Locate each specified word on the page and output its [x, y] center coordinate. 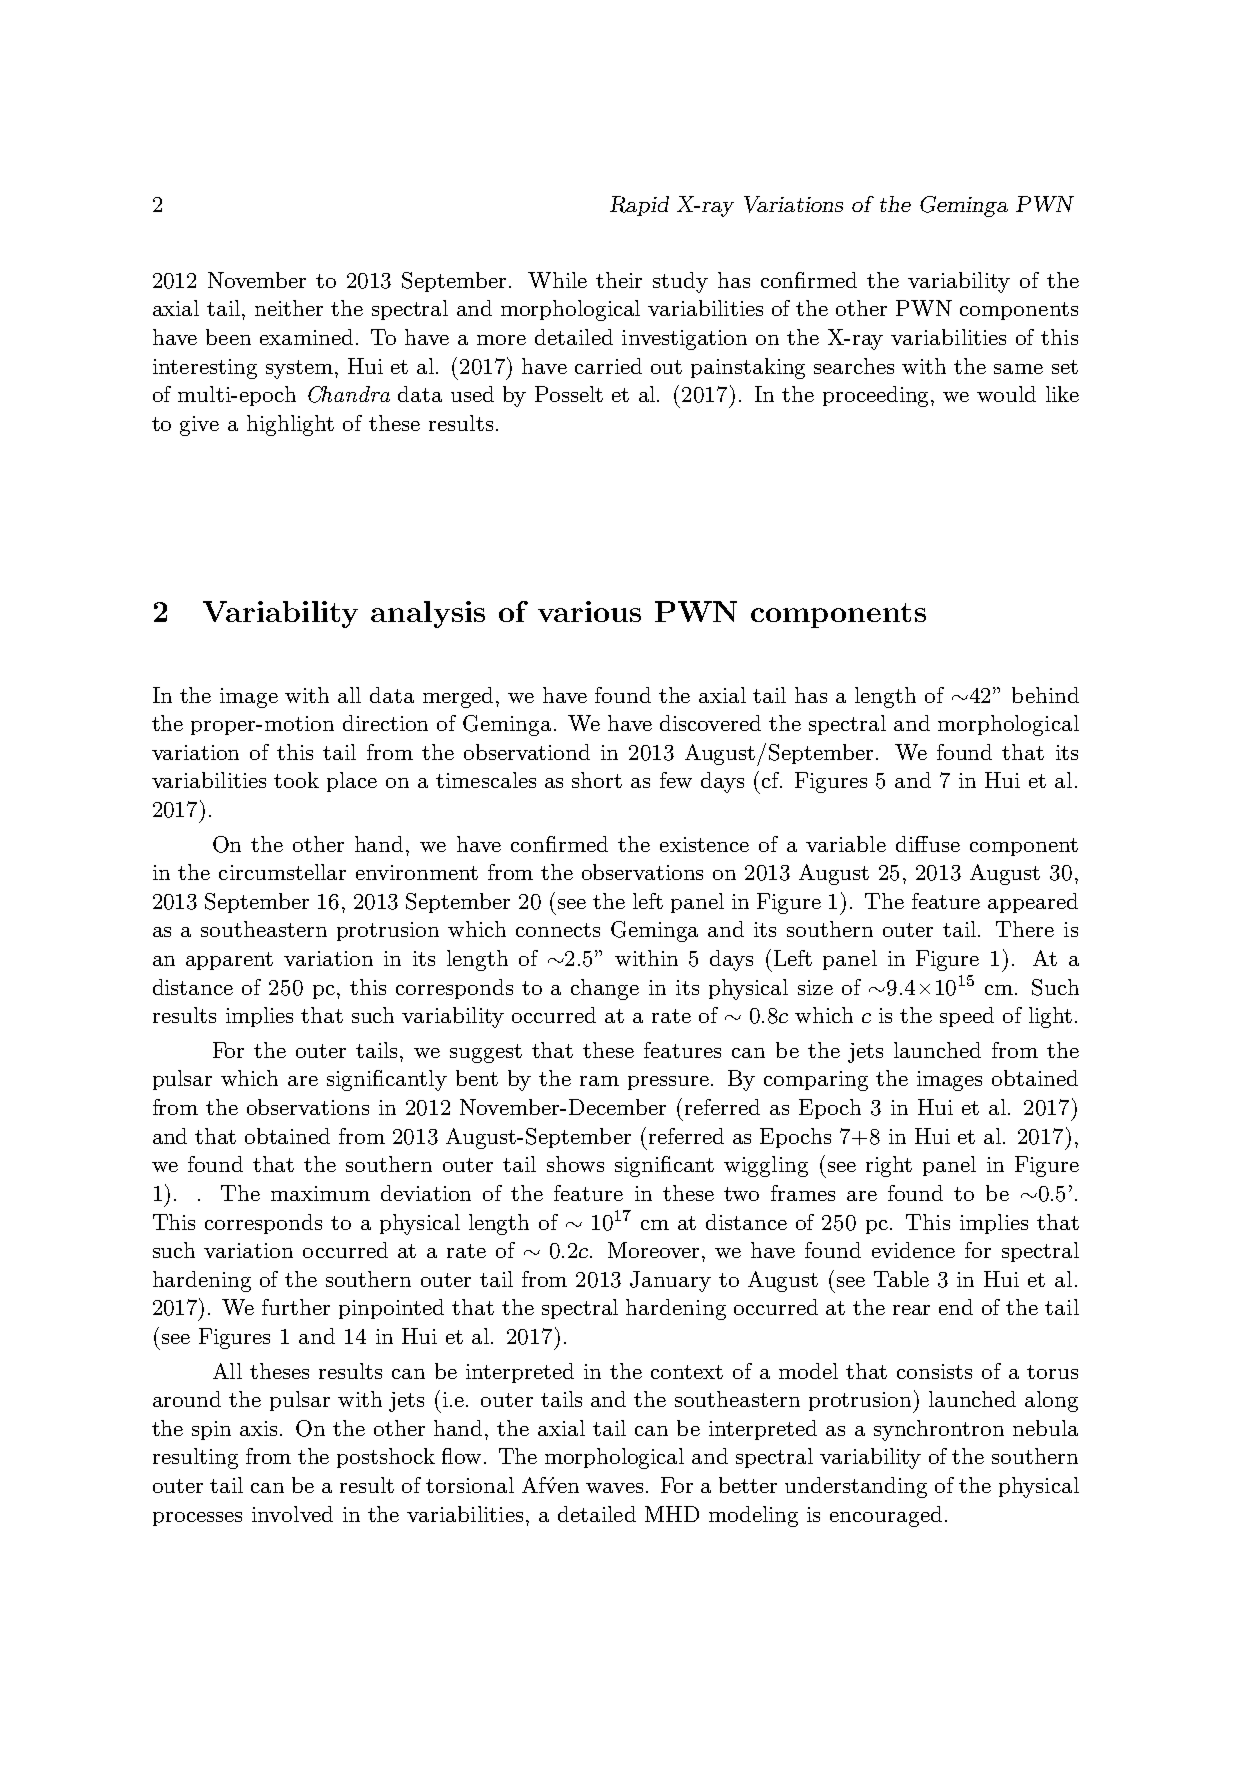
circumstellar [282, 872]
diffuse [928, 844]
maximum [320, 1193]
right [889, 1166]
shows [575, 1164]
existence [704, 844]
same [1018, 369]
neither [289, 308]
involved [292, 1514]
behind [1045, 695]
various [589, 611]
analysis [428, 614]
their [619, 280]
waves [614, 1488]
